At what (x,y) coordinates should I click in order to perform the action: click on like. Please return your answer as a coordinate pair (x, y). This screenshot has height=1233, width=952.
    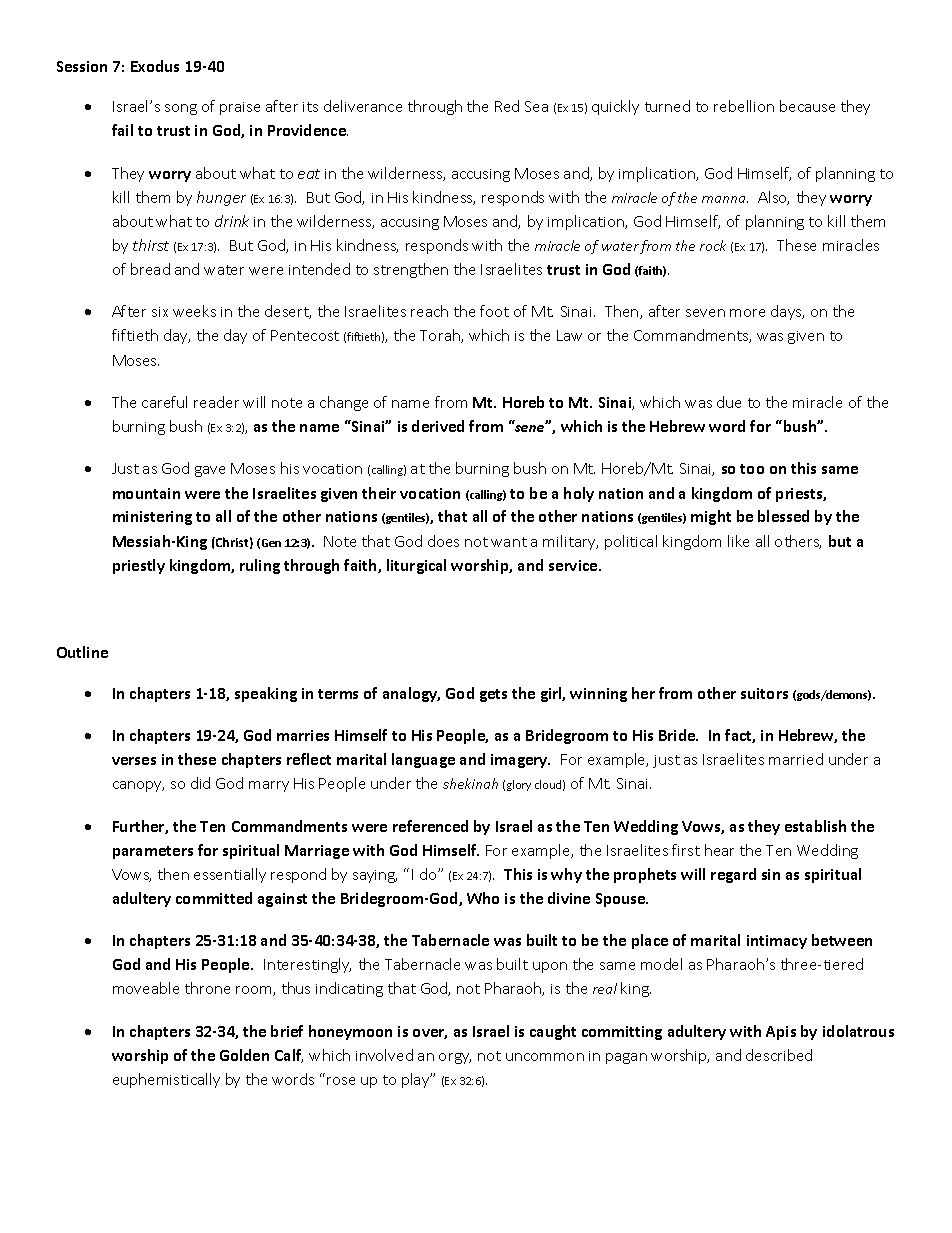
    Looking at the image, I should click on (738, 541).
